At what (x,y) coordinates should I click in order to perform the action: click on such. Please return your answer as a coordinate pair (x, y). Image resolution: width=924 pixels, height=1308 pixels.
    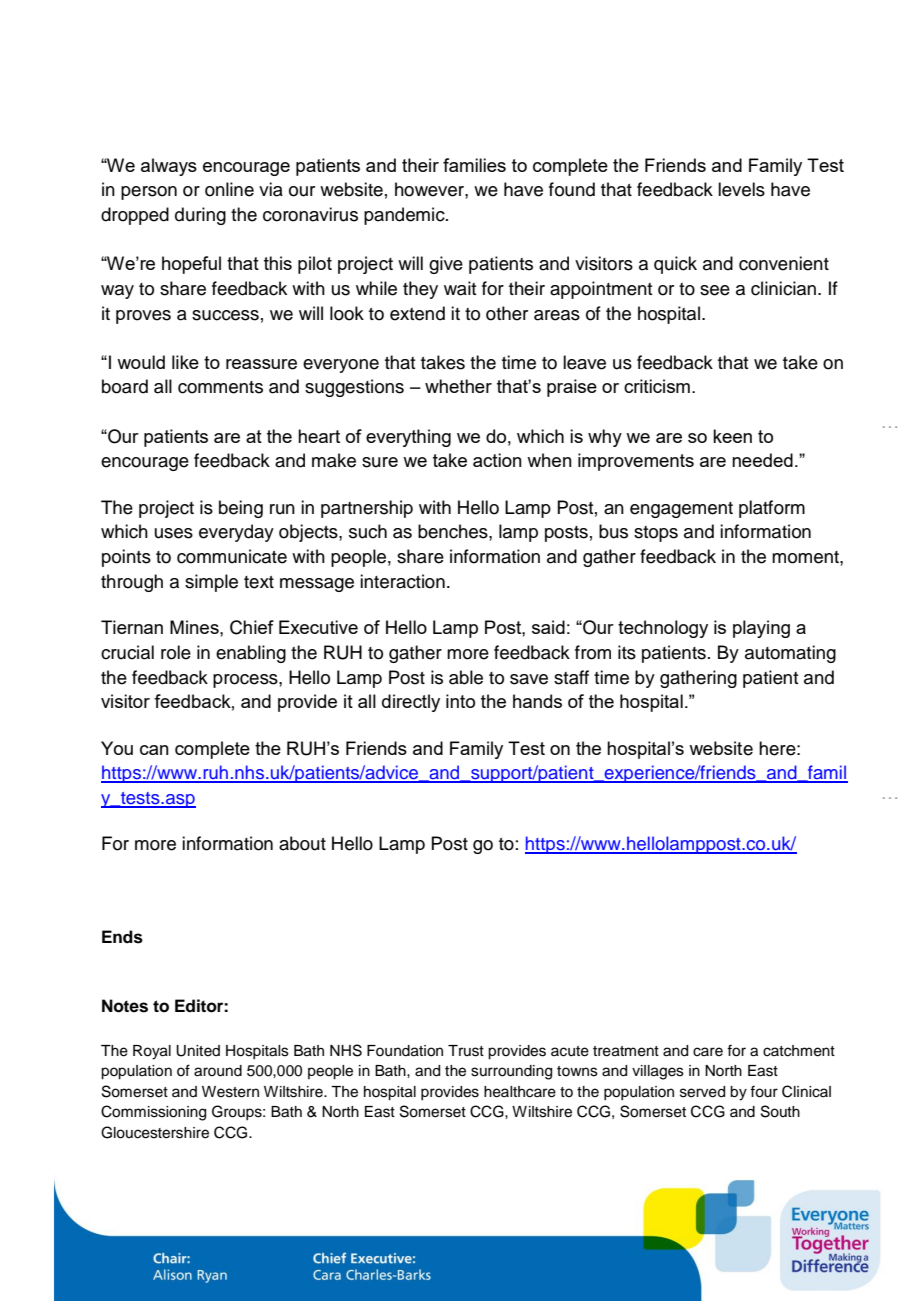
    Looking at the image, I should click on (368, 531).
